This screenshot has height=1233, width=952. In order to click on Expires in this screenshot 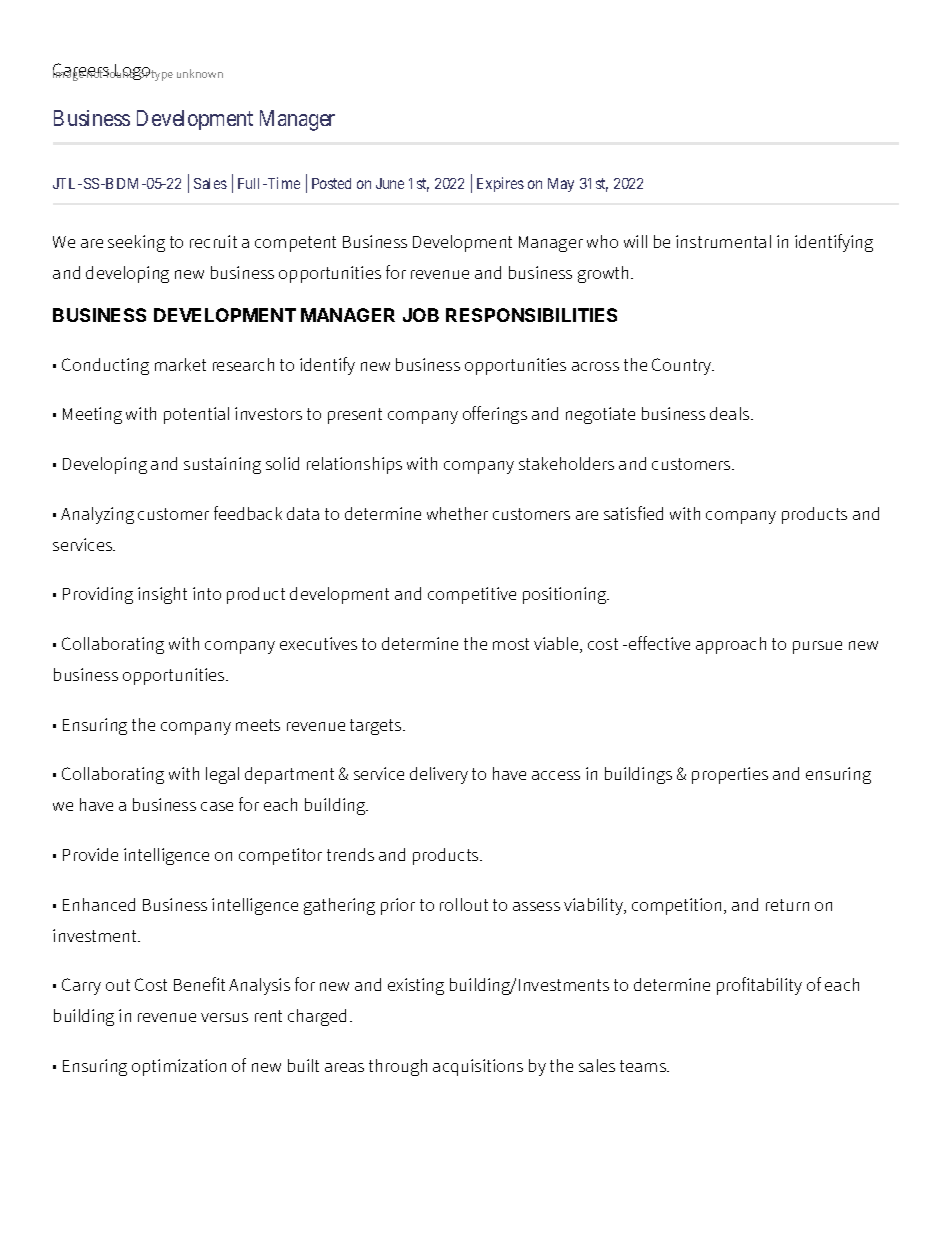, I will do `click(500, 184)`.
